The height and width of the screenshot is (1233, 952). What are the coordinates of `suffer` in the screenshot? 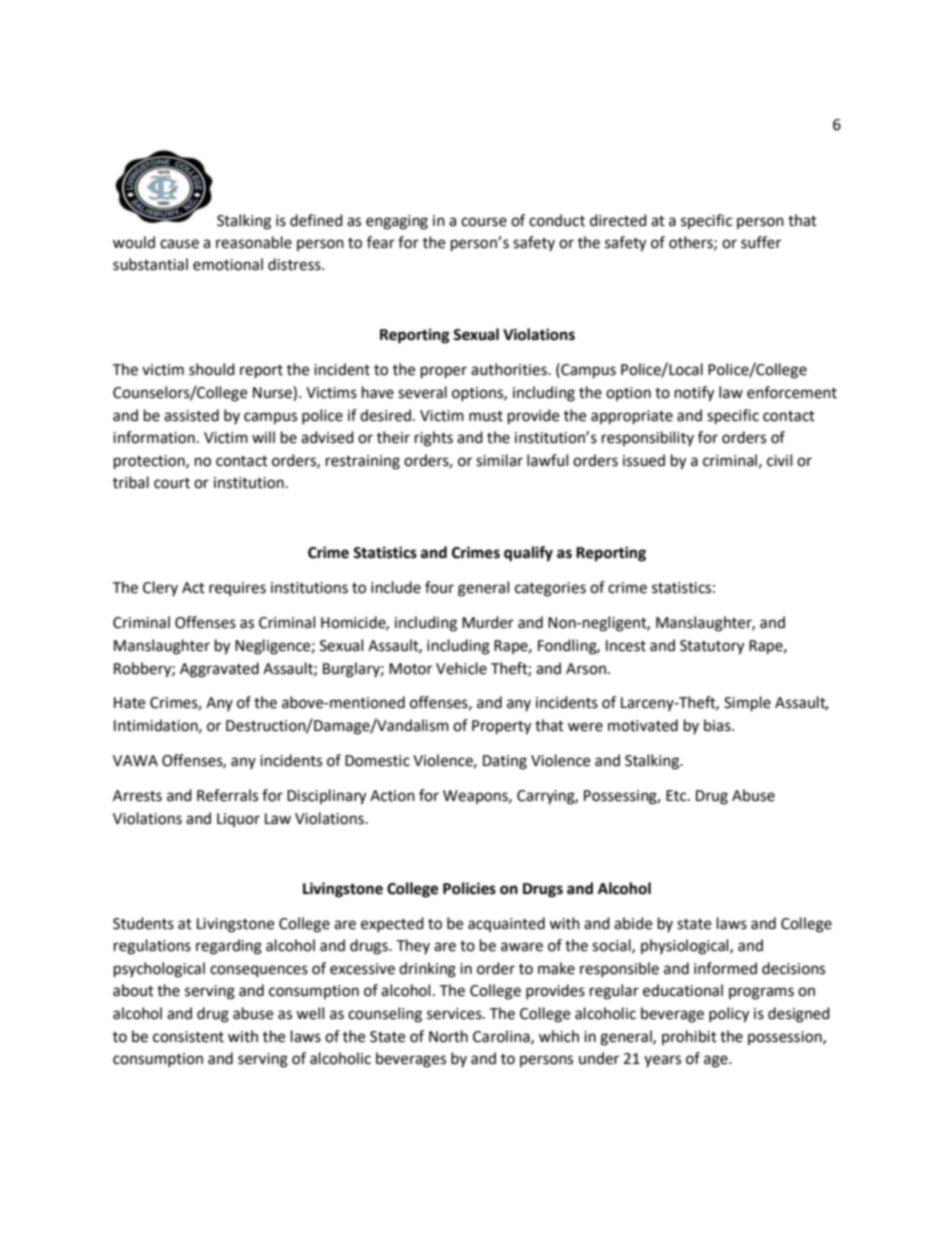 It's located at (761, 242).
